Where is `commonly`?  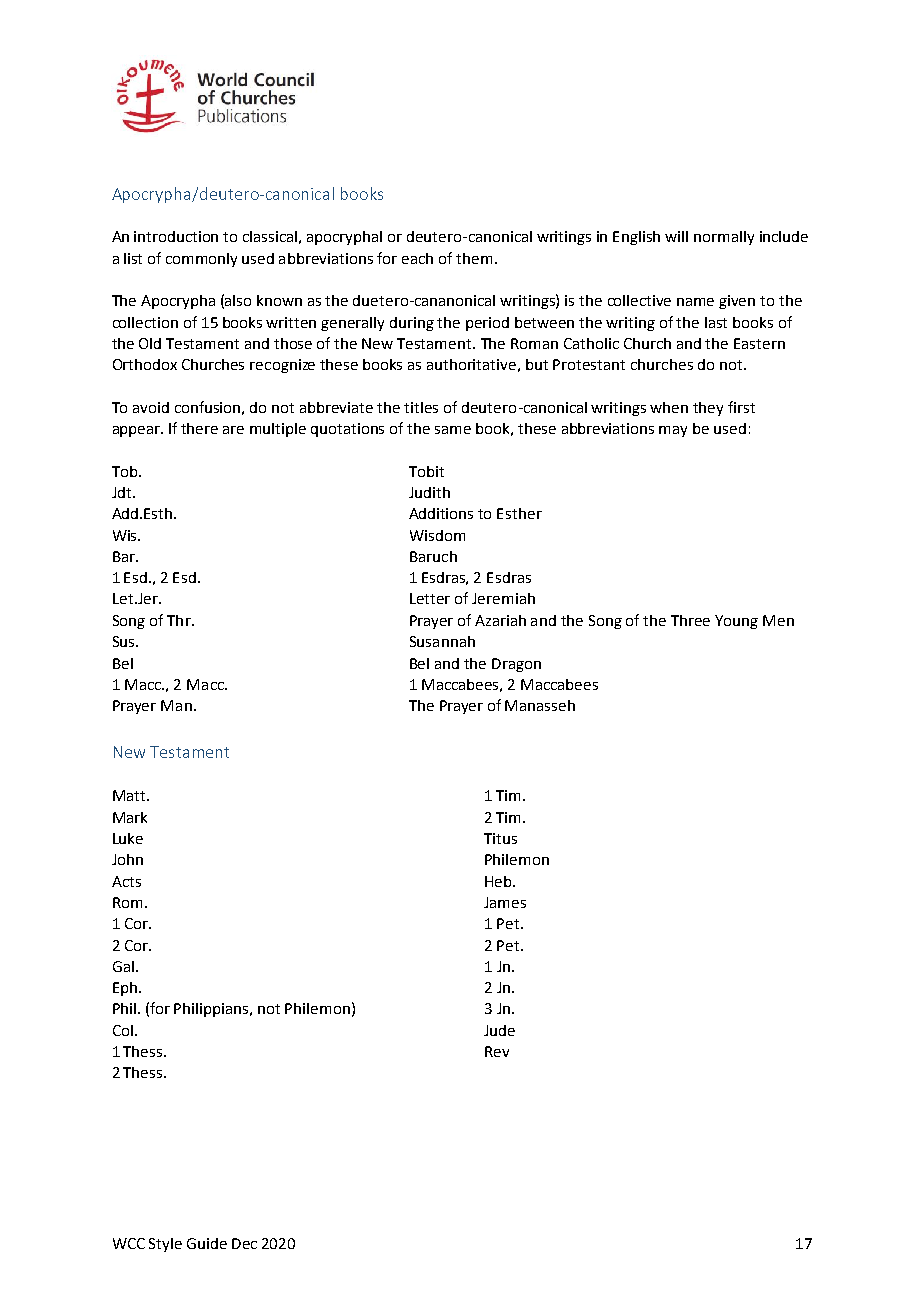 commonly is located at coordinates (201, 260).
